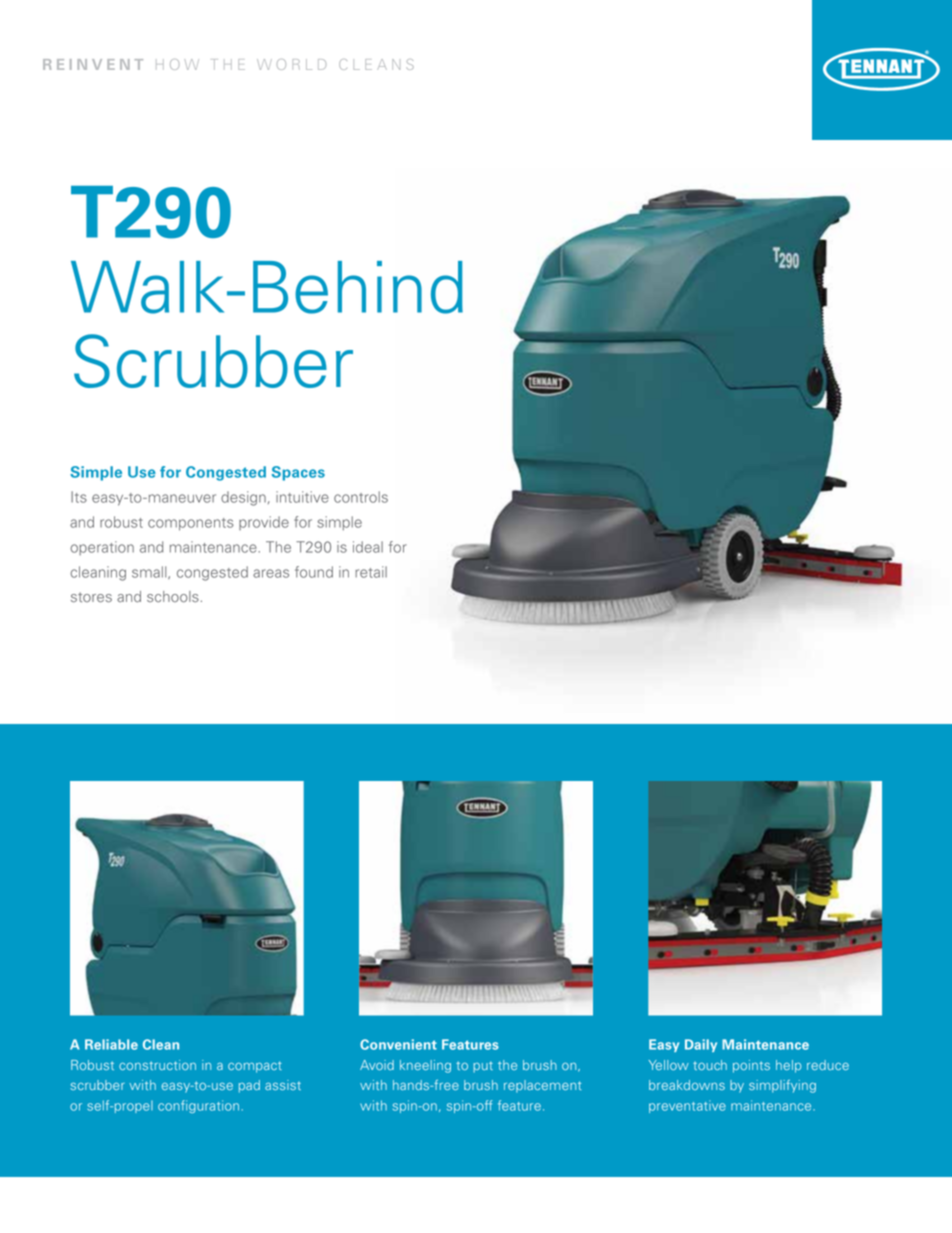 Image resolution: width=952 pixels, height=1233 pixels. Describe the element at coordinates (93, 64) in the screenshot. I see `REINVENT` at that location.
